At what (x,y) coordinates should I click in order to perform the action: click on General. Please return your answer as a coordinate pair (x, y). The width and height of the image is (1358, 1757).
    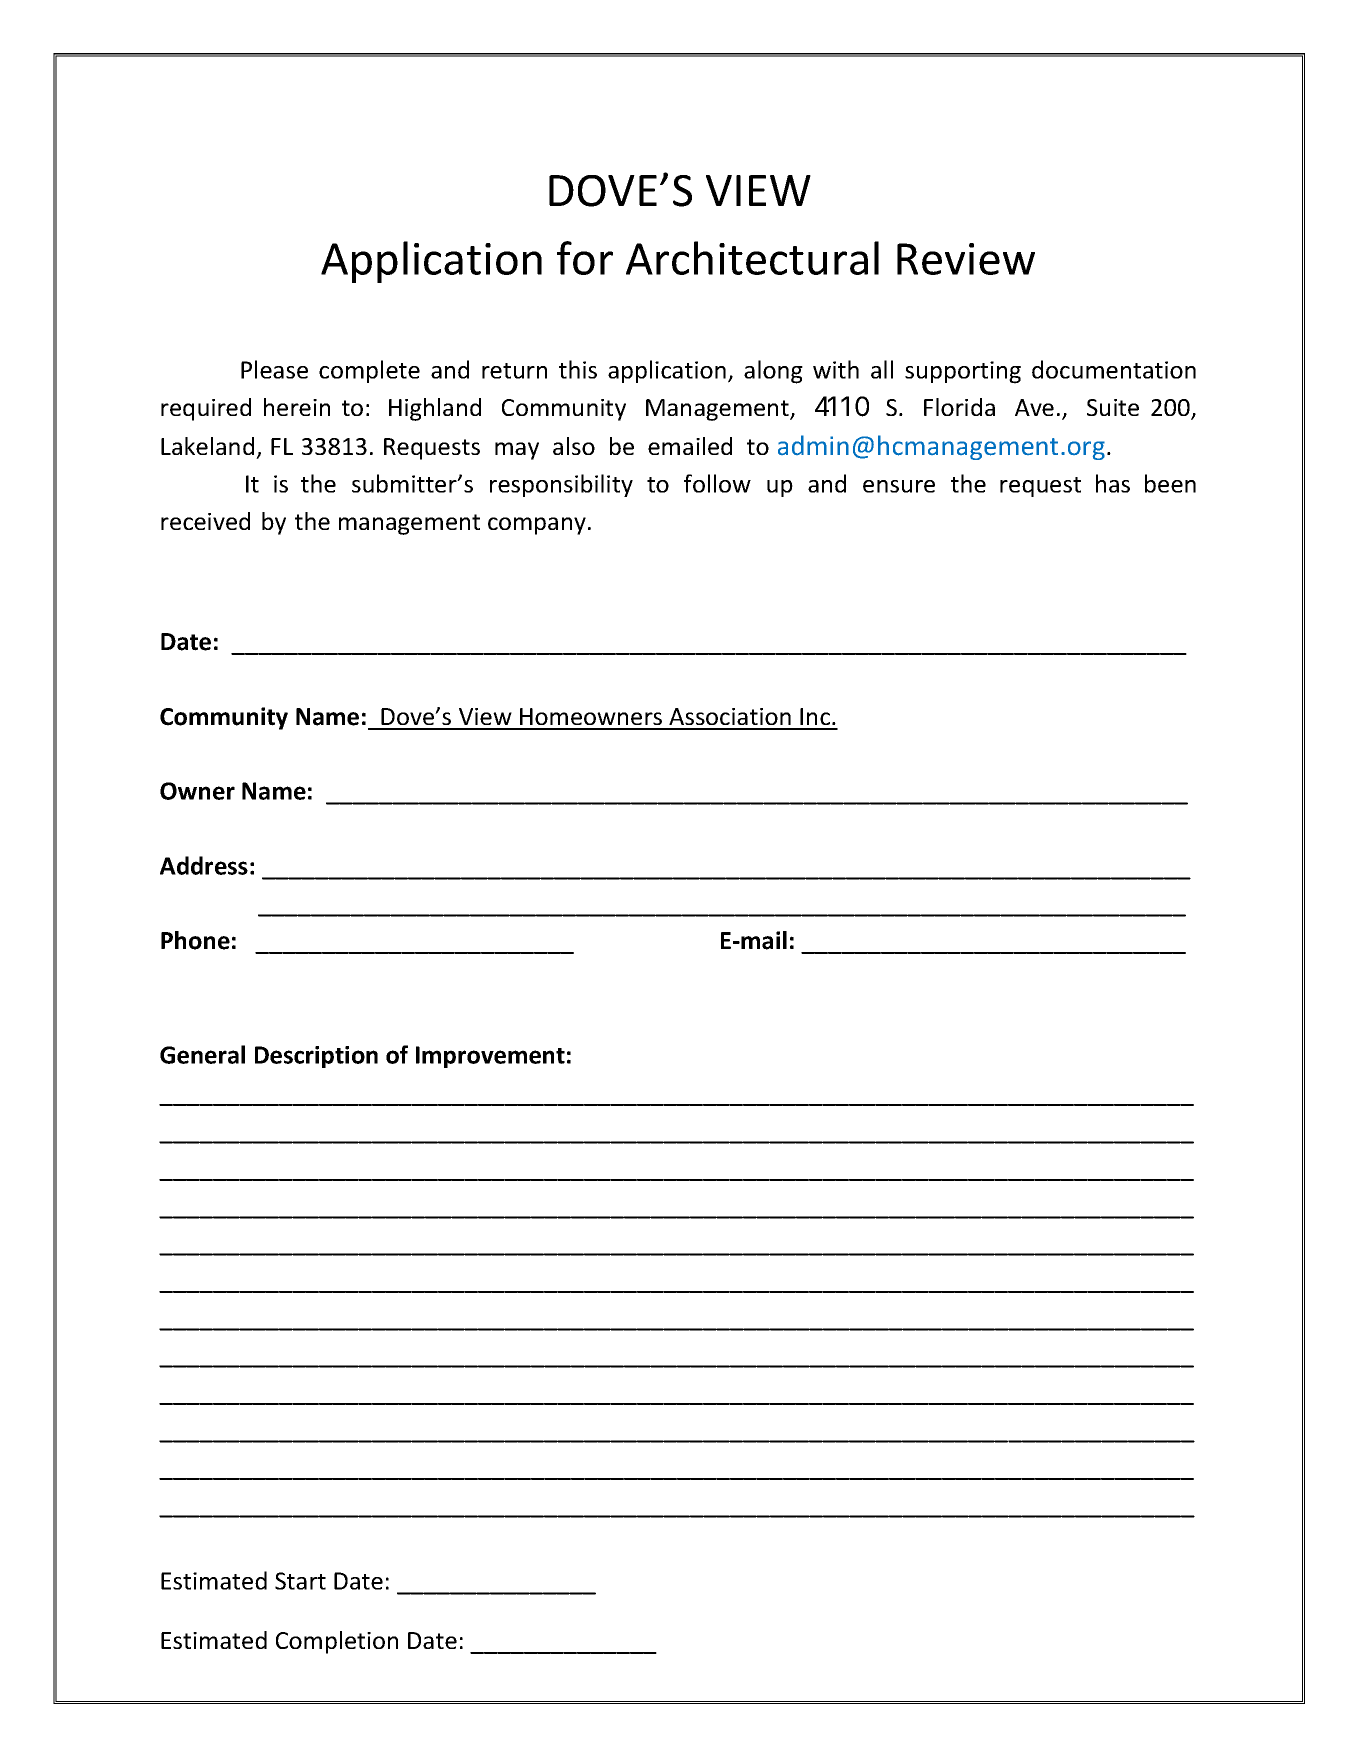
    Looking at the image, I should click on (202, 1054).
